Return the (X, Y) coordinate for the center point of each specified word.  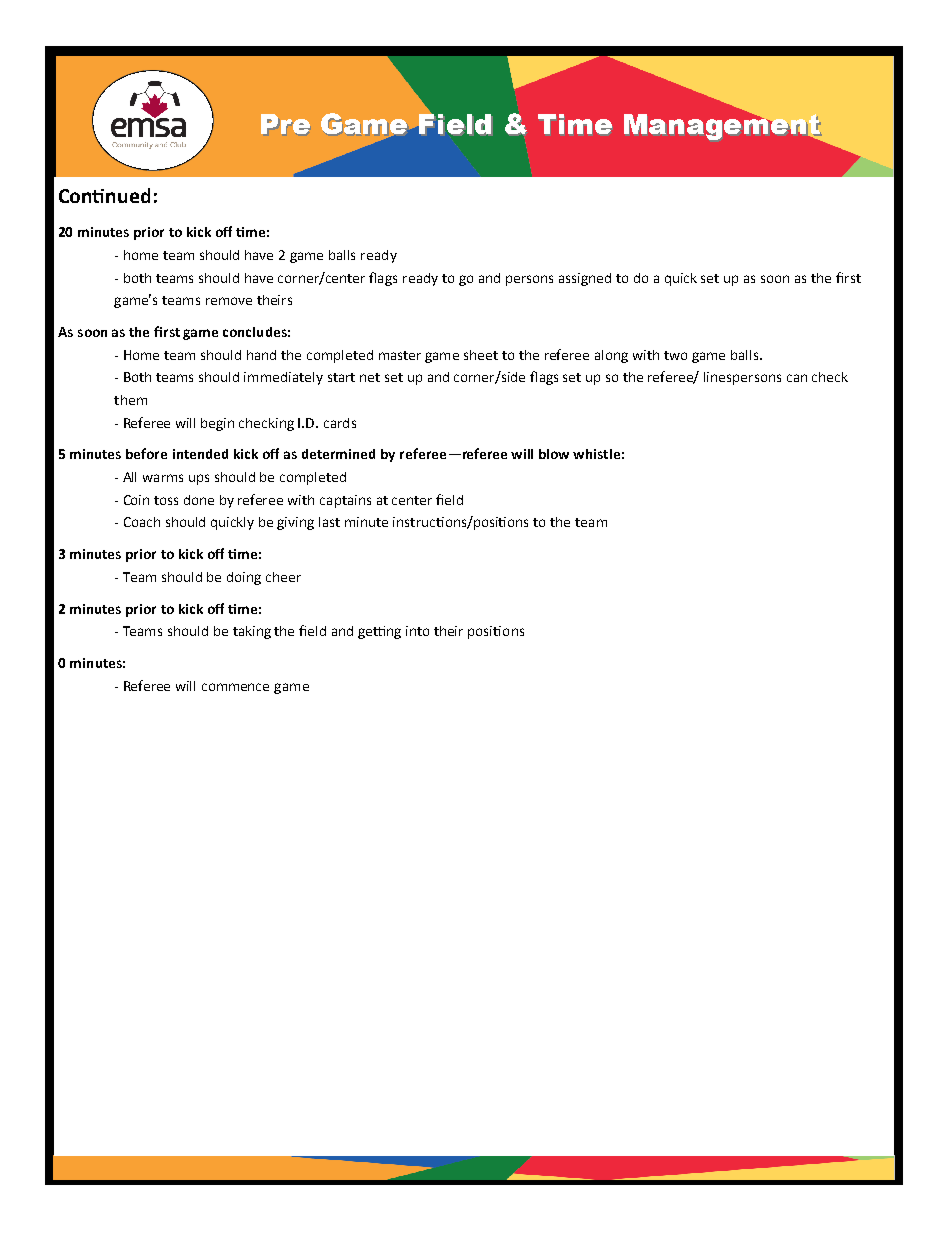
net (370, 377)
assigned (585, 279)
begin (217, 424)
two (675, 355)
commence (235, 687)
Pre (285, 124)
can (797, 378)
